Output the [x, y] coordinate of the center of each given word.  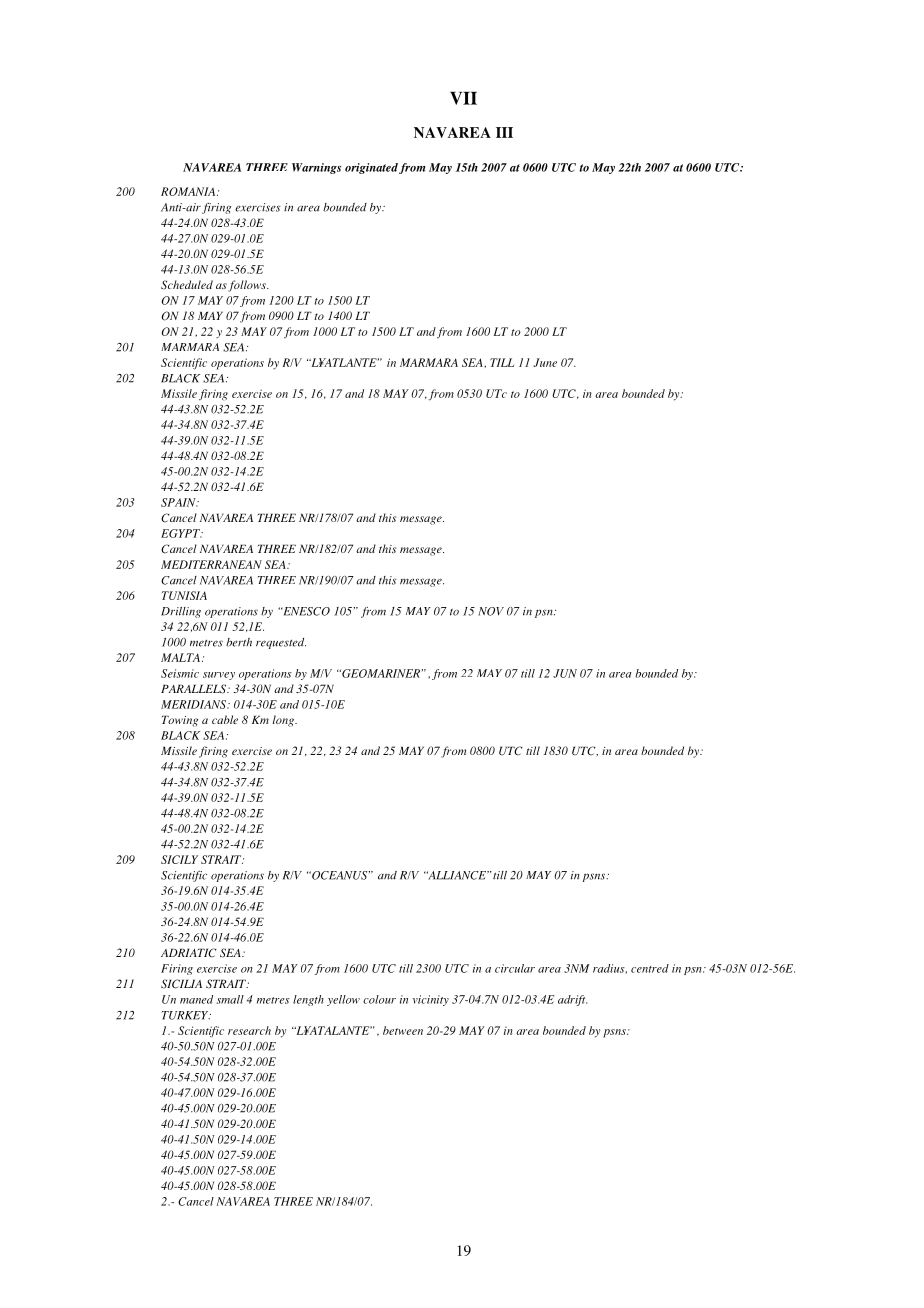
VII [463, 98]
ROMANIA [189, 191]
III [504, 132]
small [230, 999]
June [545, 362]
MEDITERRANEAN [211, 564]
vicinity [431, 1000]
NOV [491, 611]
